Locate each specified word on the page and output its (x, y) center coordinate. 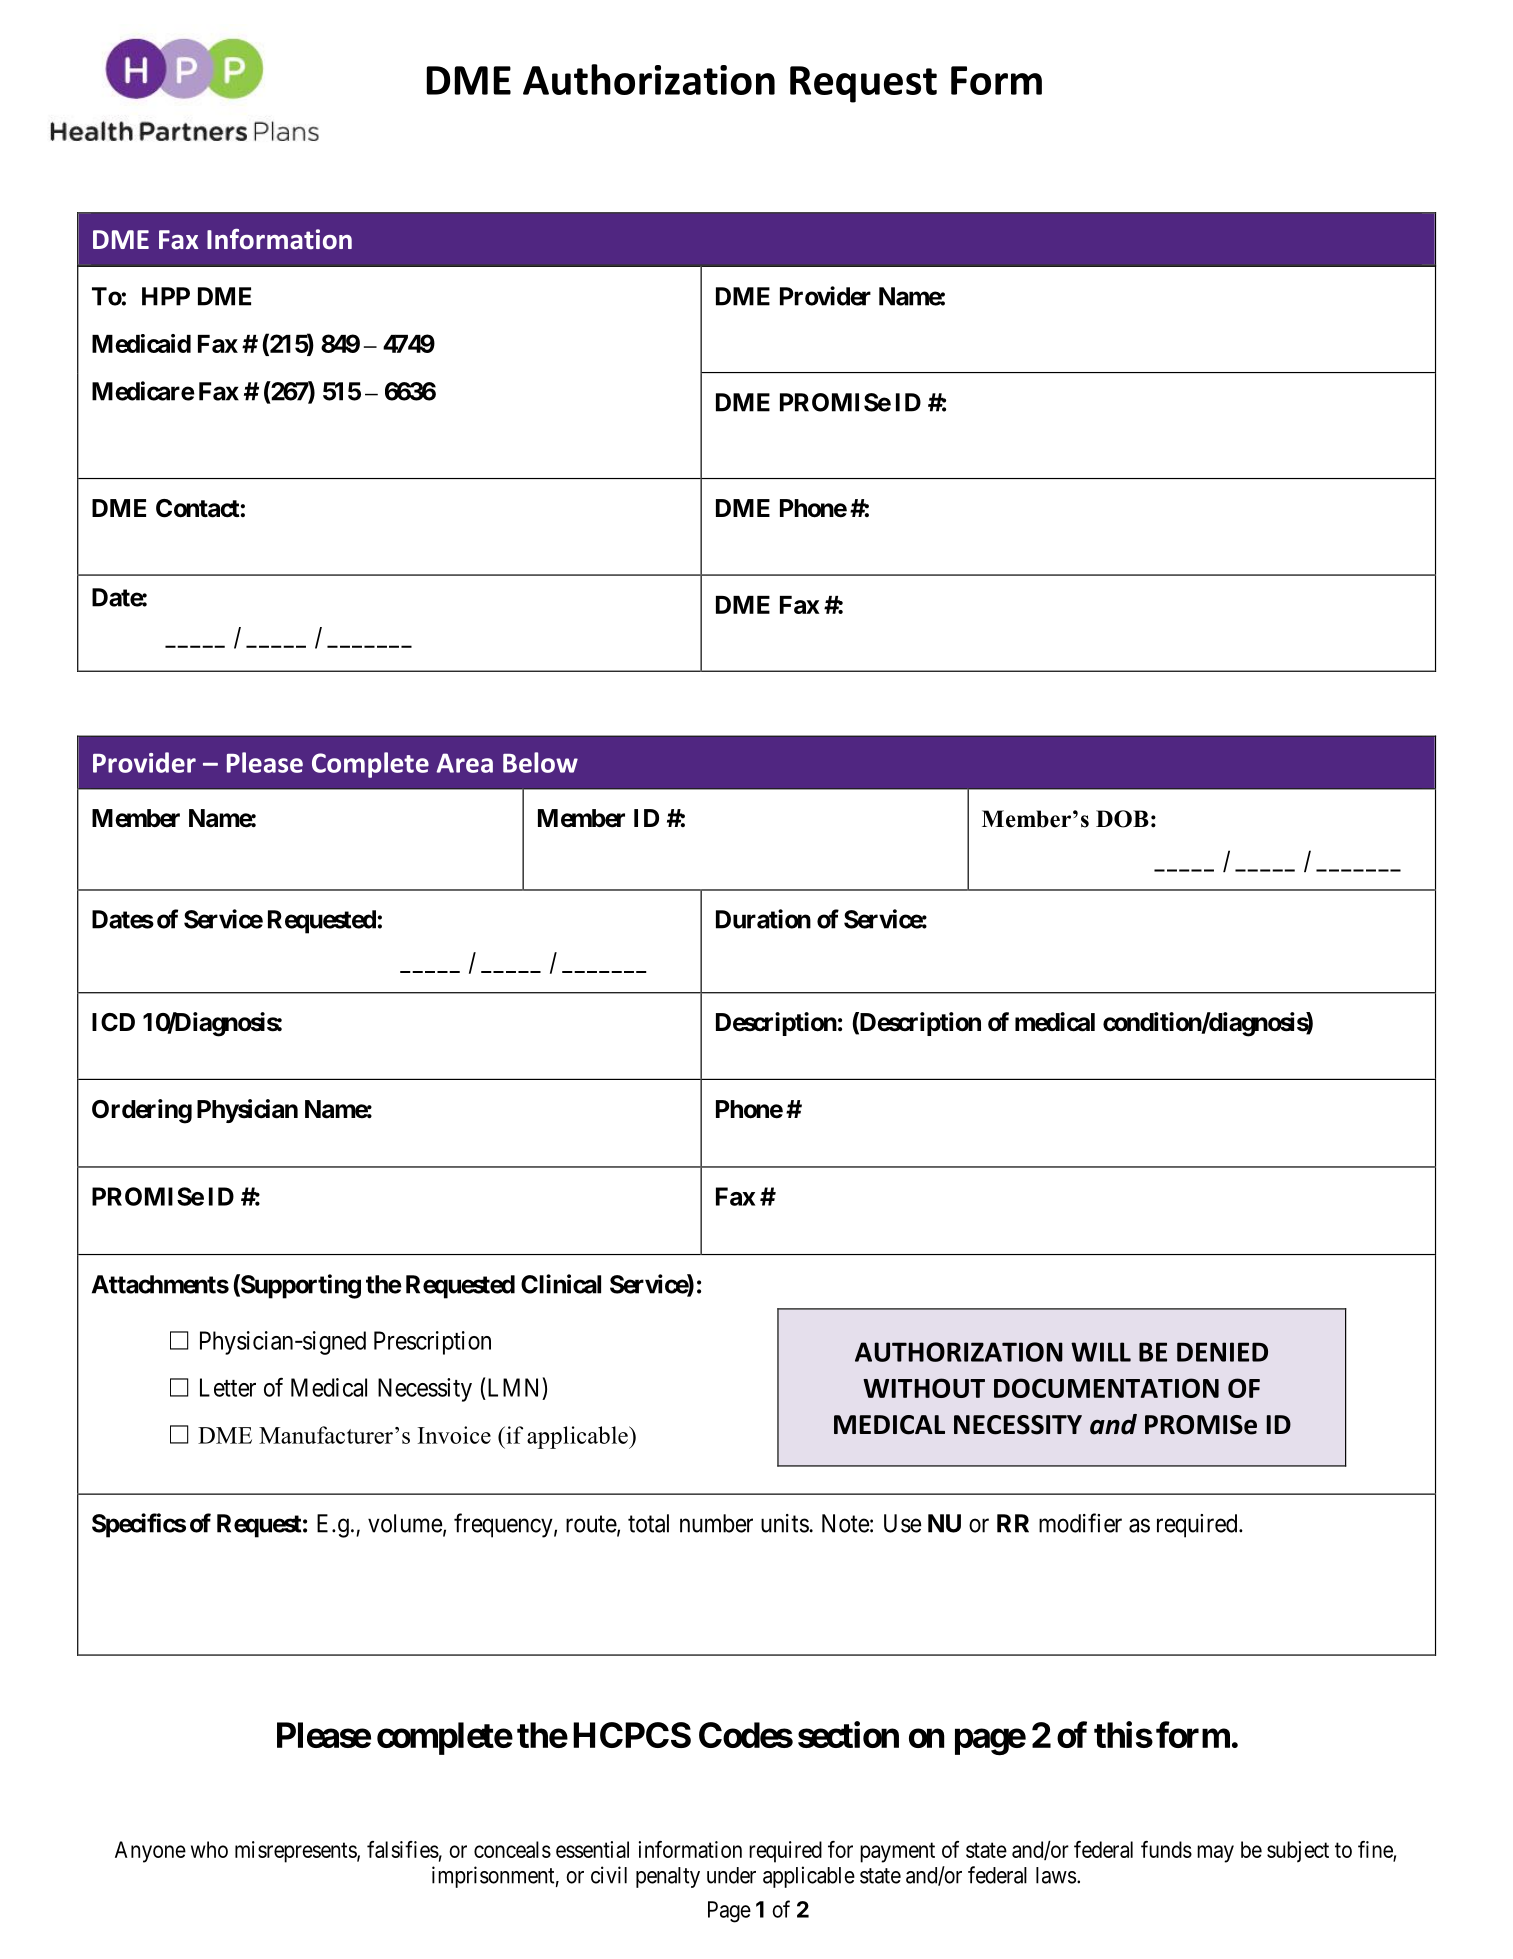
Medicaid (141, 343)
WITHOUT (924, 1388)
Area (465, 763)
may (1215, 1854)
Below (540, 762)
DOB (1122, 819)
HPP (166, 296)
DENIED (1222, 1352)
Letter (228, 1387)
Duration (763, 919)
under (731, 1875)
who (209, 1849)
